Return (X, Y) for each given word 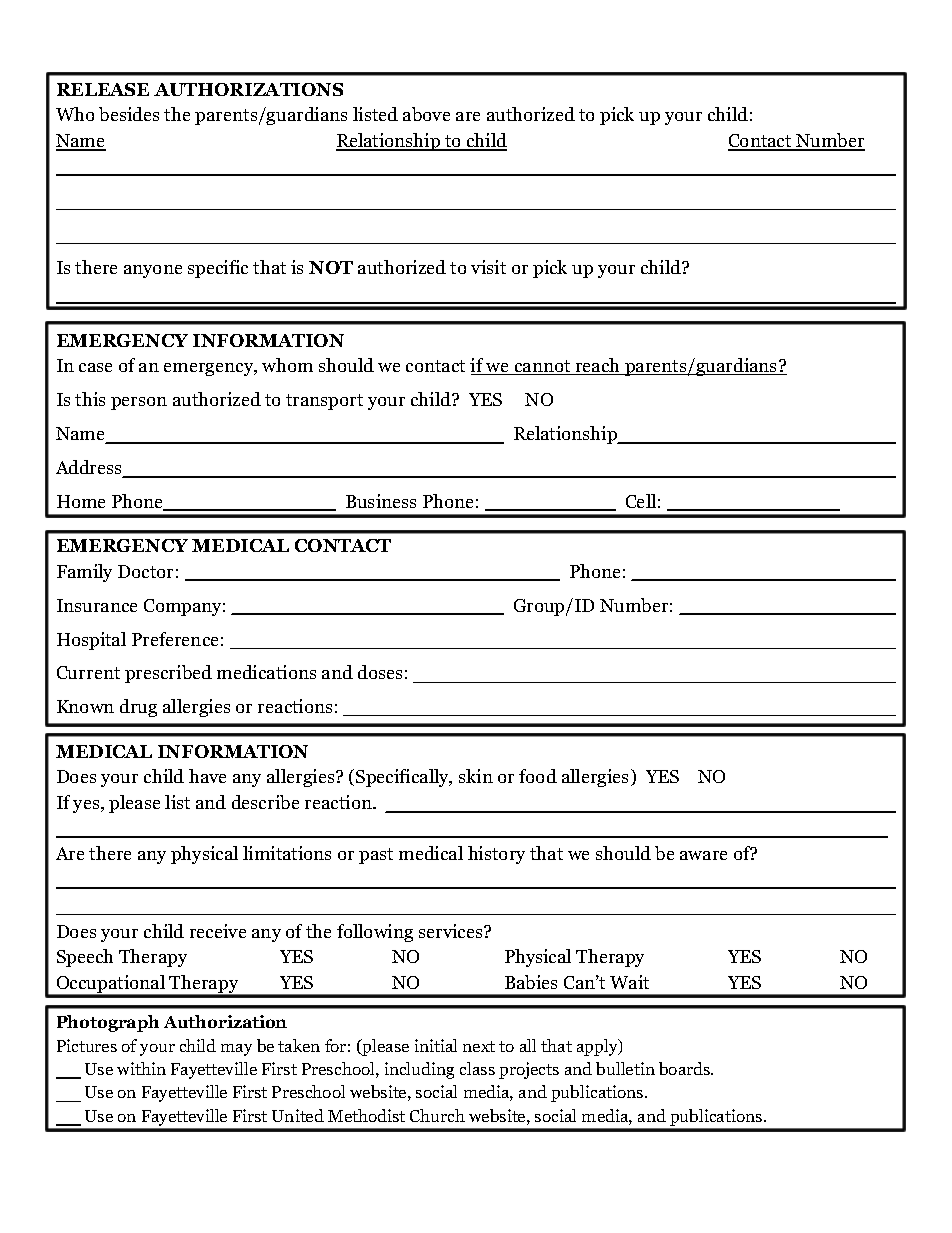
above (426, 114)
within (141, 1068)
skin (476, 776)
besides (129, 114)
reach (597, 366)
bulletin (625, 1068)
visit (488, 267)
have (207, 776)
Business (381, 501)
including (419, 1070)
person (139, 403)
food (538, 776)
